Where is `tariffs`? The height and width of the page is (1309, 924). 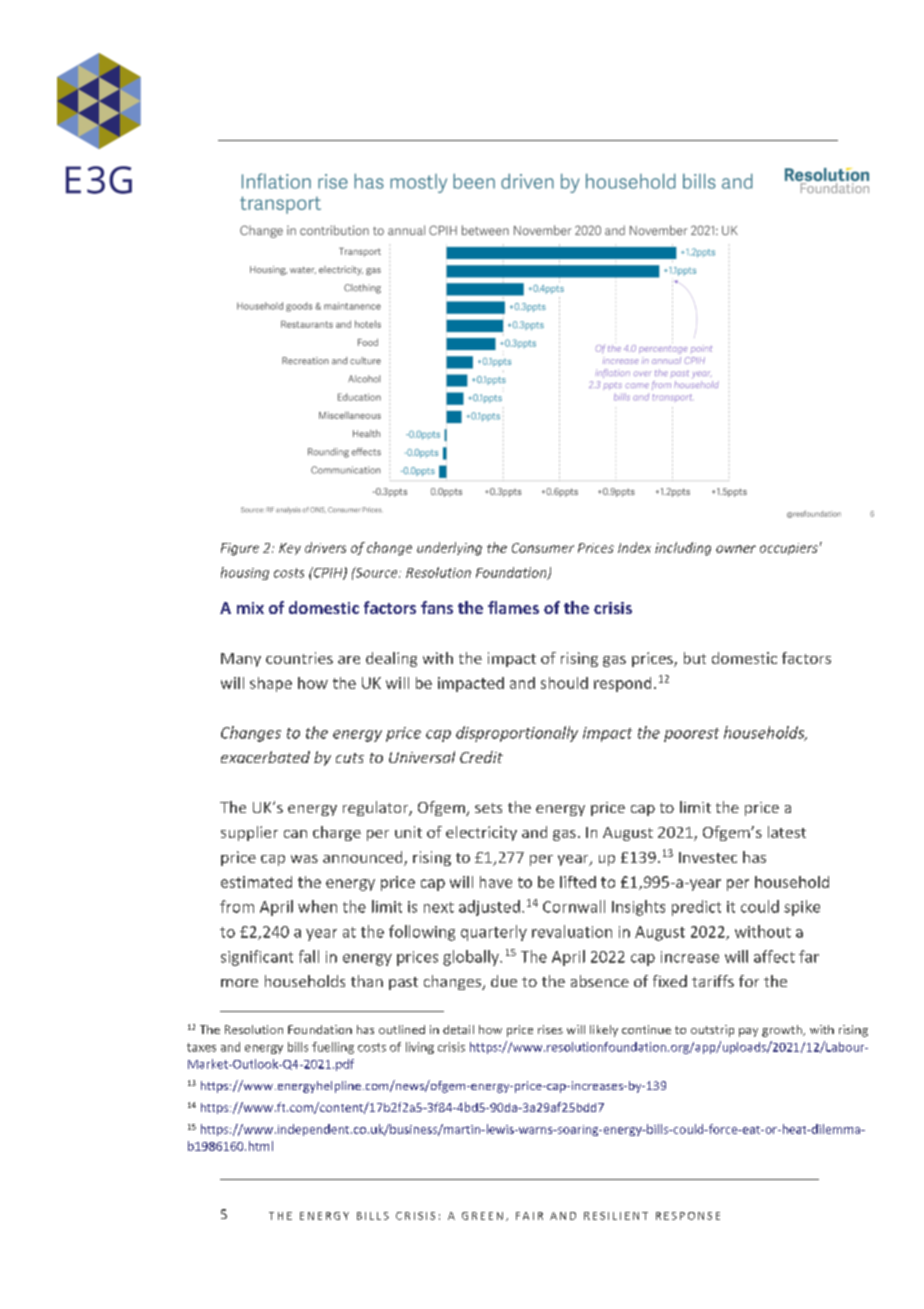 tariffs is located at coordinates (713, 981).
